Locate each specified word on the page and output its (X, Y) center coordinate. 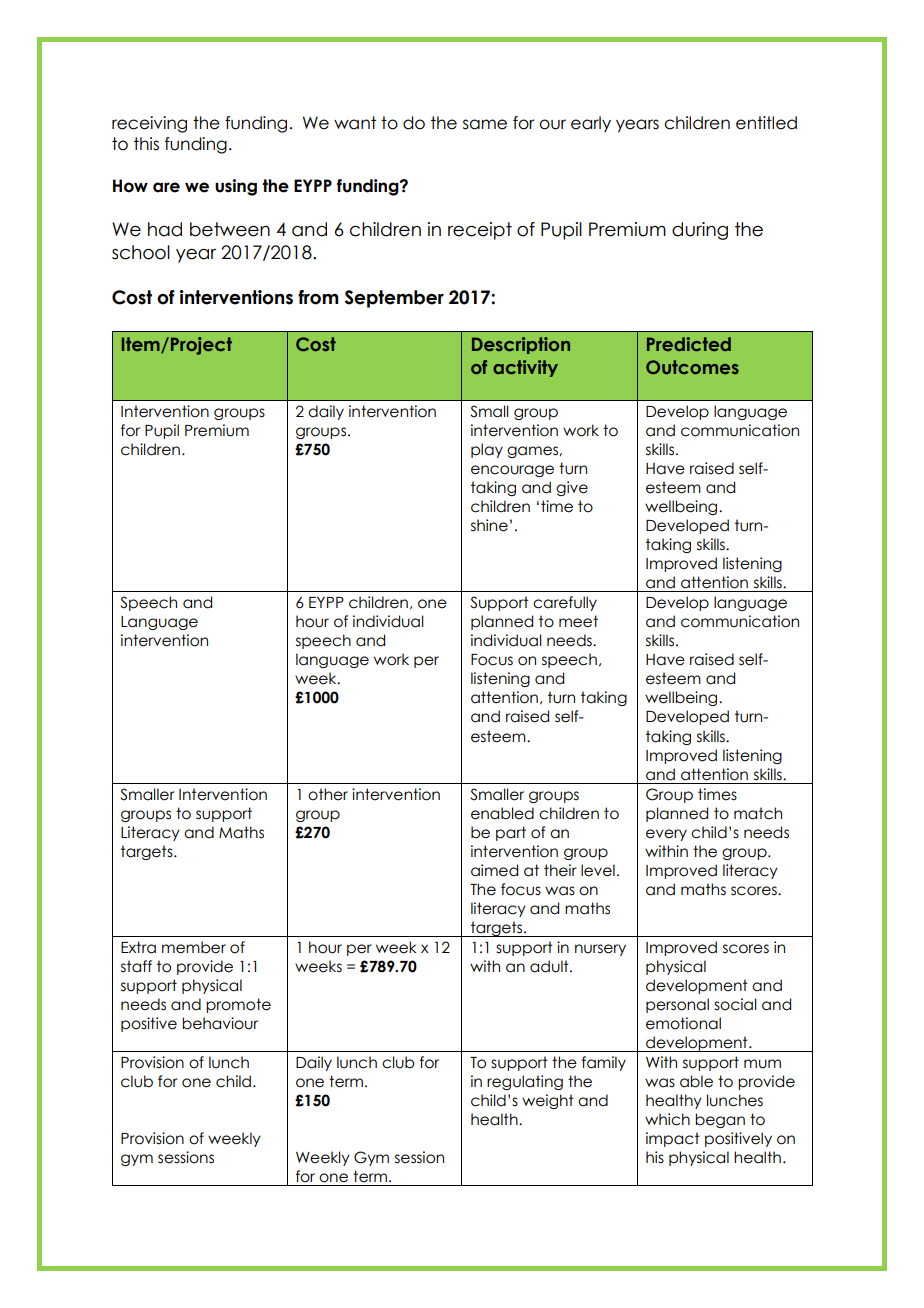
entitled (766, 123)
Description (521, 345)
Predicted (689, 344)
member (194, 947)
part (511, 833)
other (328, 794)
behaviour (220, 1023)
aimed (494, 870)
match (758, 813)
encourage (512, 471)
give (572, 488)
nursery (600, 950)
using (236, 187)
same (485, 124)
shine (489, 525)
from (318, 297)
